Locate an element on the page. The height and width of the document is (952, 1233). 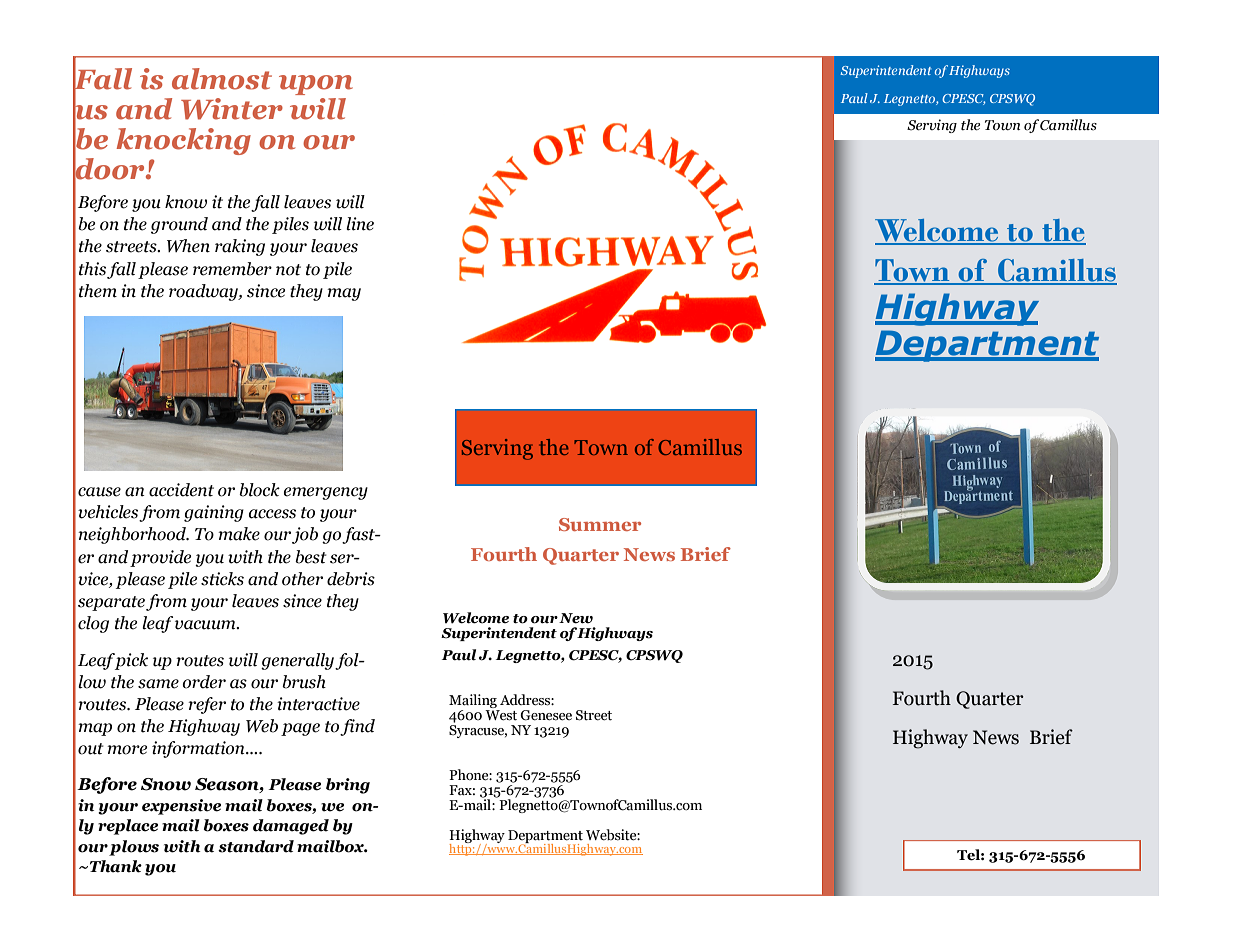
generally is located at coordinates (298, 661).
